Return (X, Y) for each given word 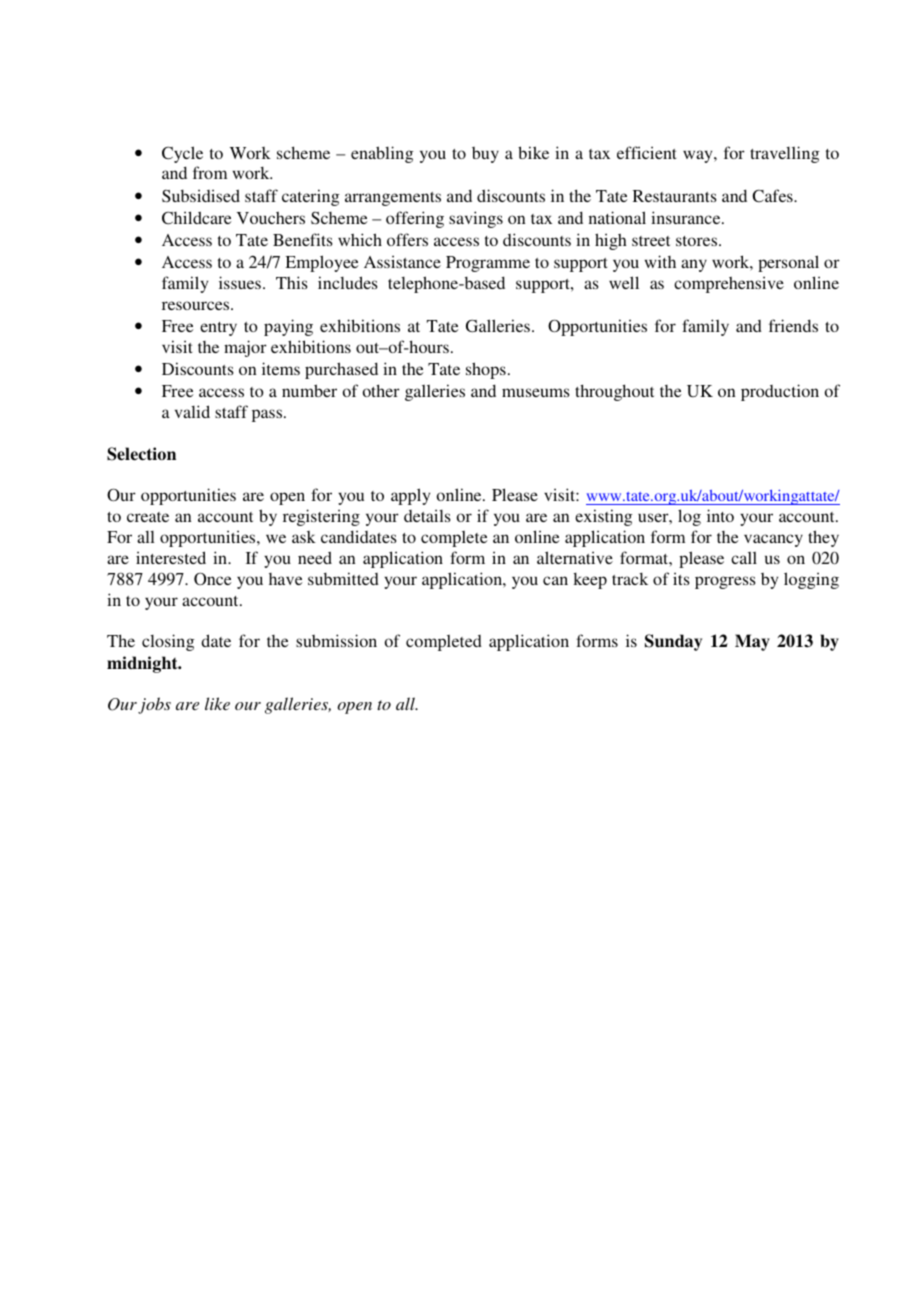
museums (536, 392)
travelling (784, 154)
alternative (575, 557)
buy (485, 155)
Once (213, 578)
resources (197, 305)
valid (192, 411)
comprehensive (729, 284)
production (780, 392)
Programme (488, 264)
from (210, 172)
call (744, 558)
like (217, 703)
